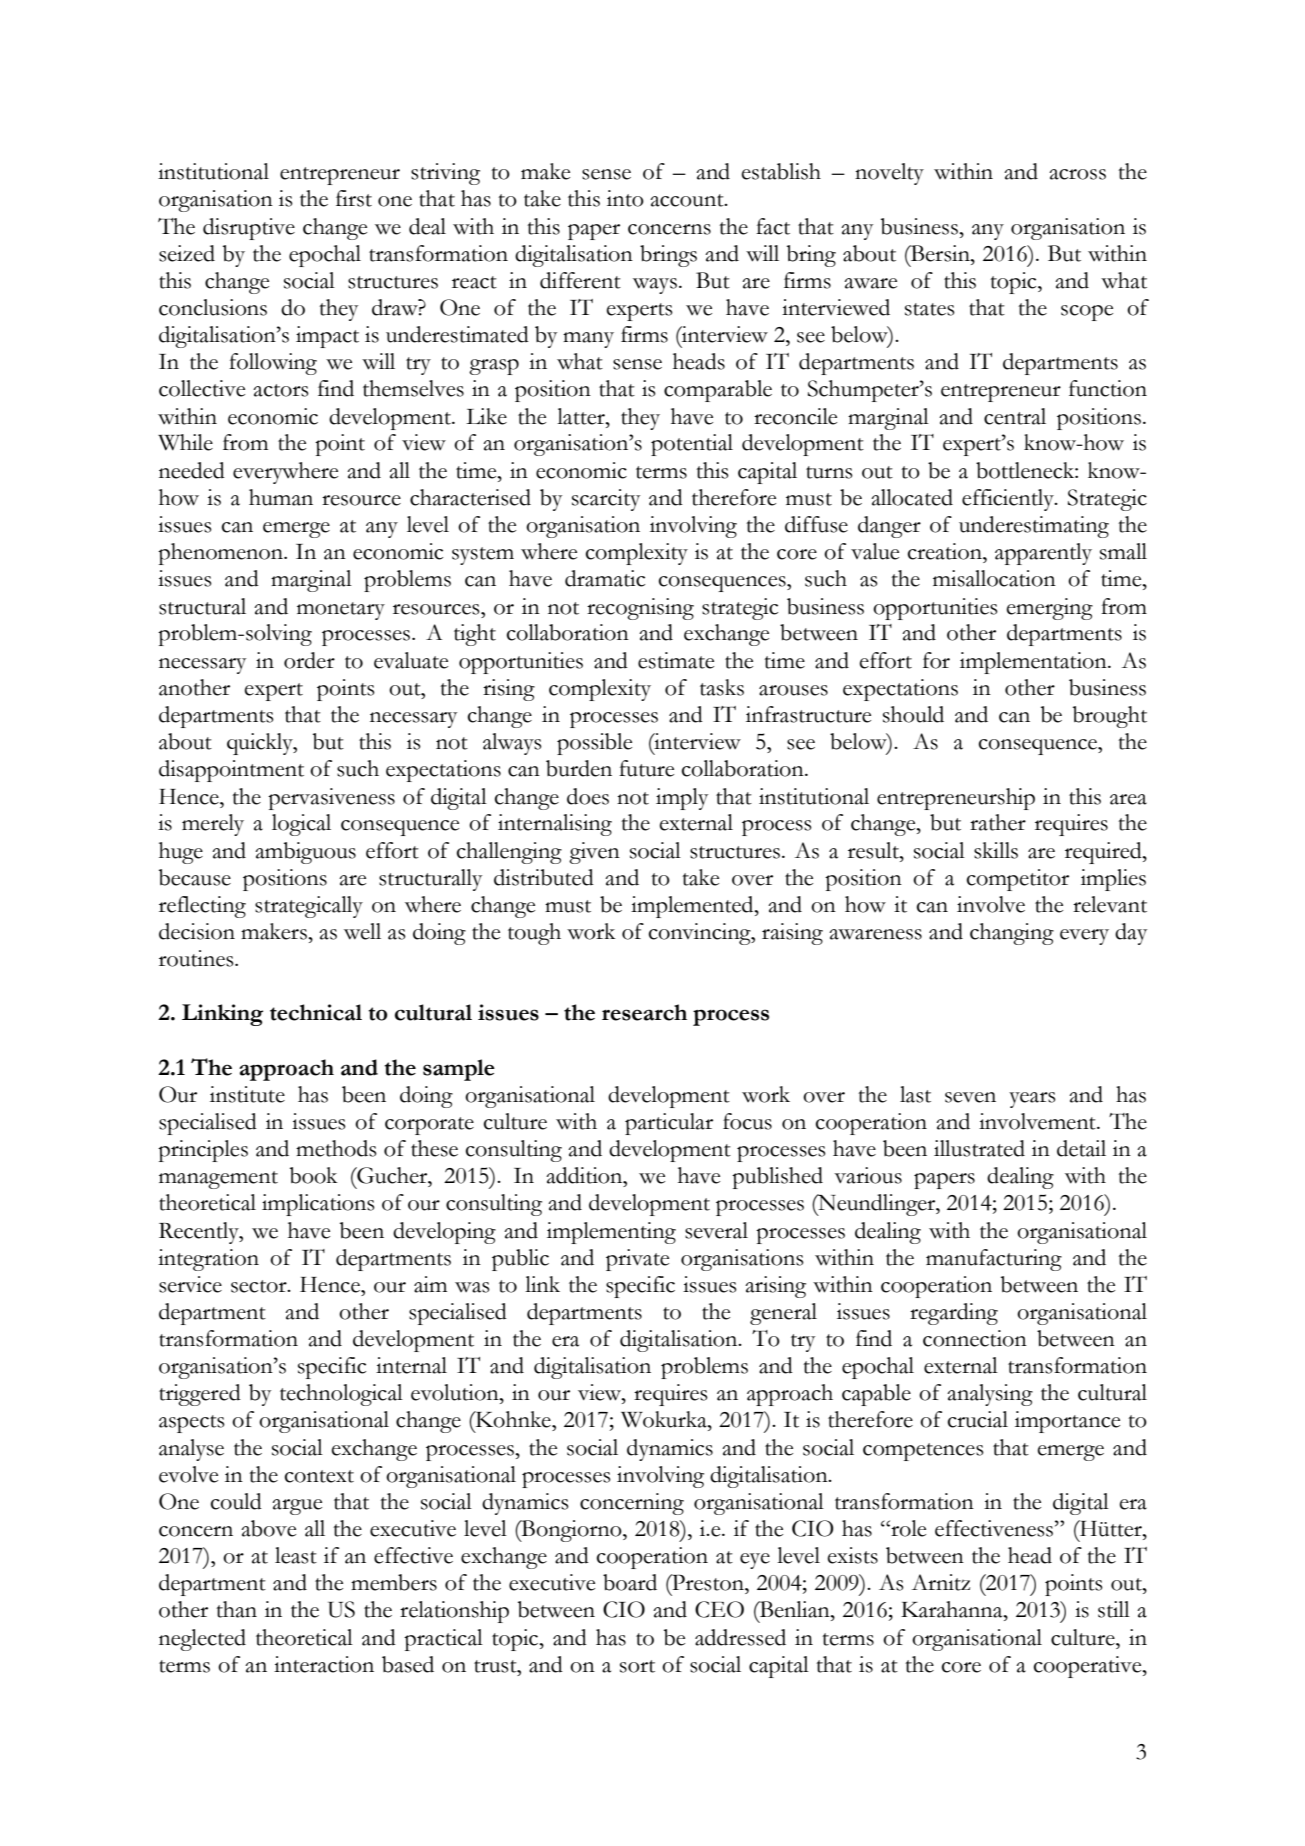 The image size is (1305, 1846). Describe the element at coordinates (688, 200) in the page. I see `account` at that location.
